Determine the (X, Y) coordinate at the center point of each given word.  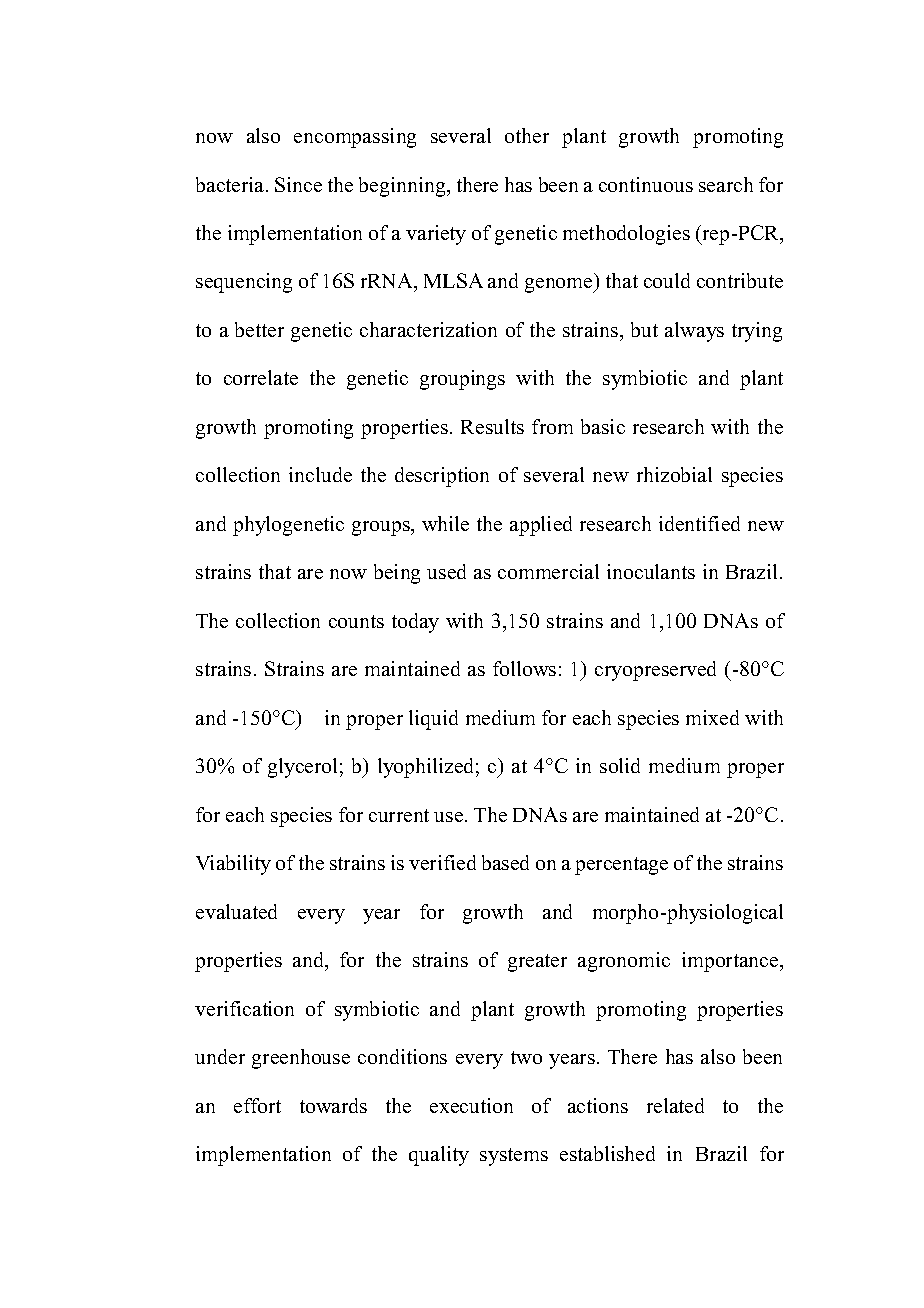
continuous (646, 184)
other (527, 135)
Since (298, 184)
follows (524, 668)
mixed (712, 717)
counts (356, 621)
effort (257, 1105)
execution (471, 1105)
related (675, 1105)
